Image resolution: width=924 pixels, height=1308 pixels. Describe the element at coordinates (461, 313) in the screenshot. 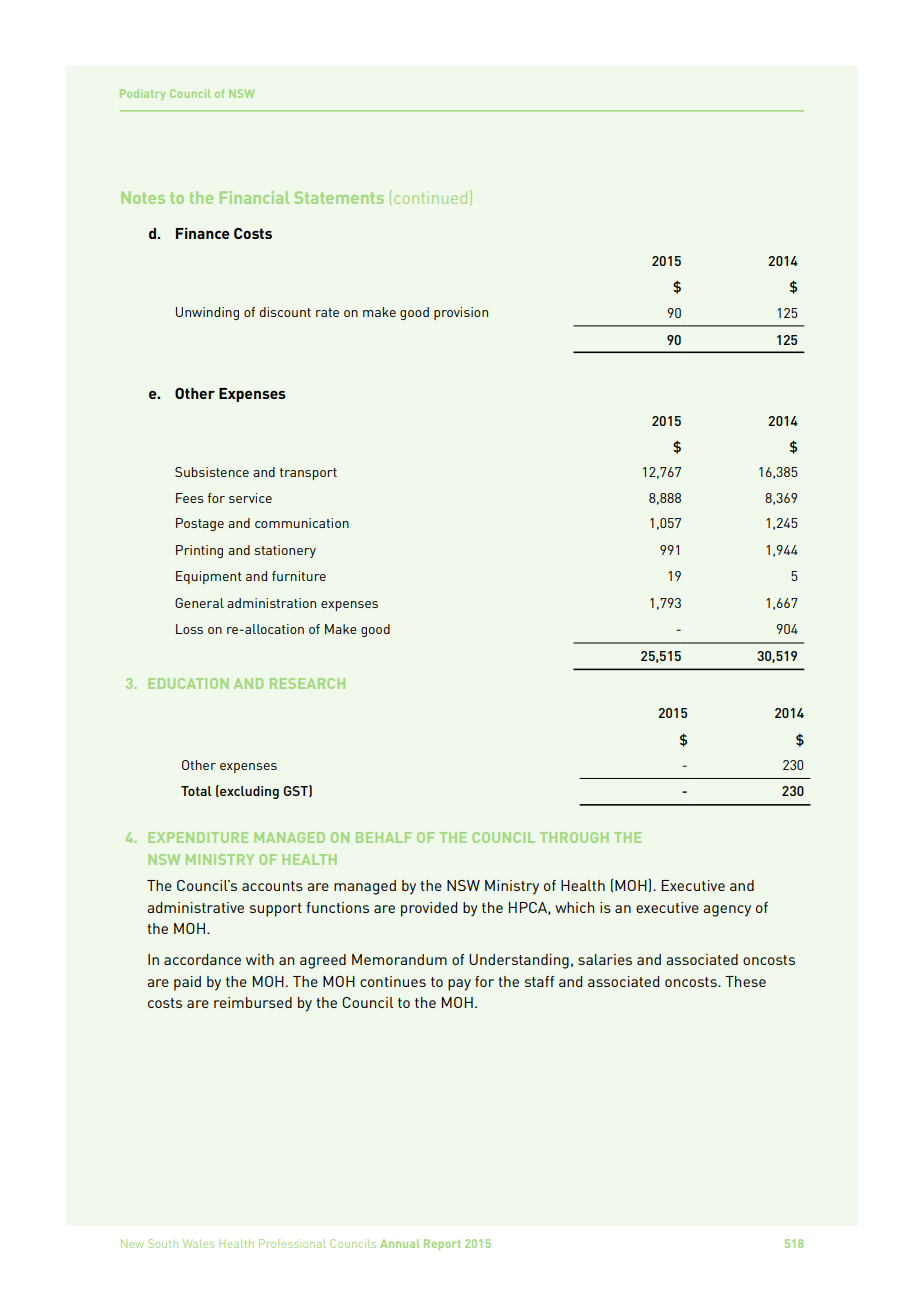

I see `provision` at that location.
